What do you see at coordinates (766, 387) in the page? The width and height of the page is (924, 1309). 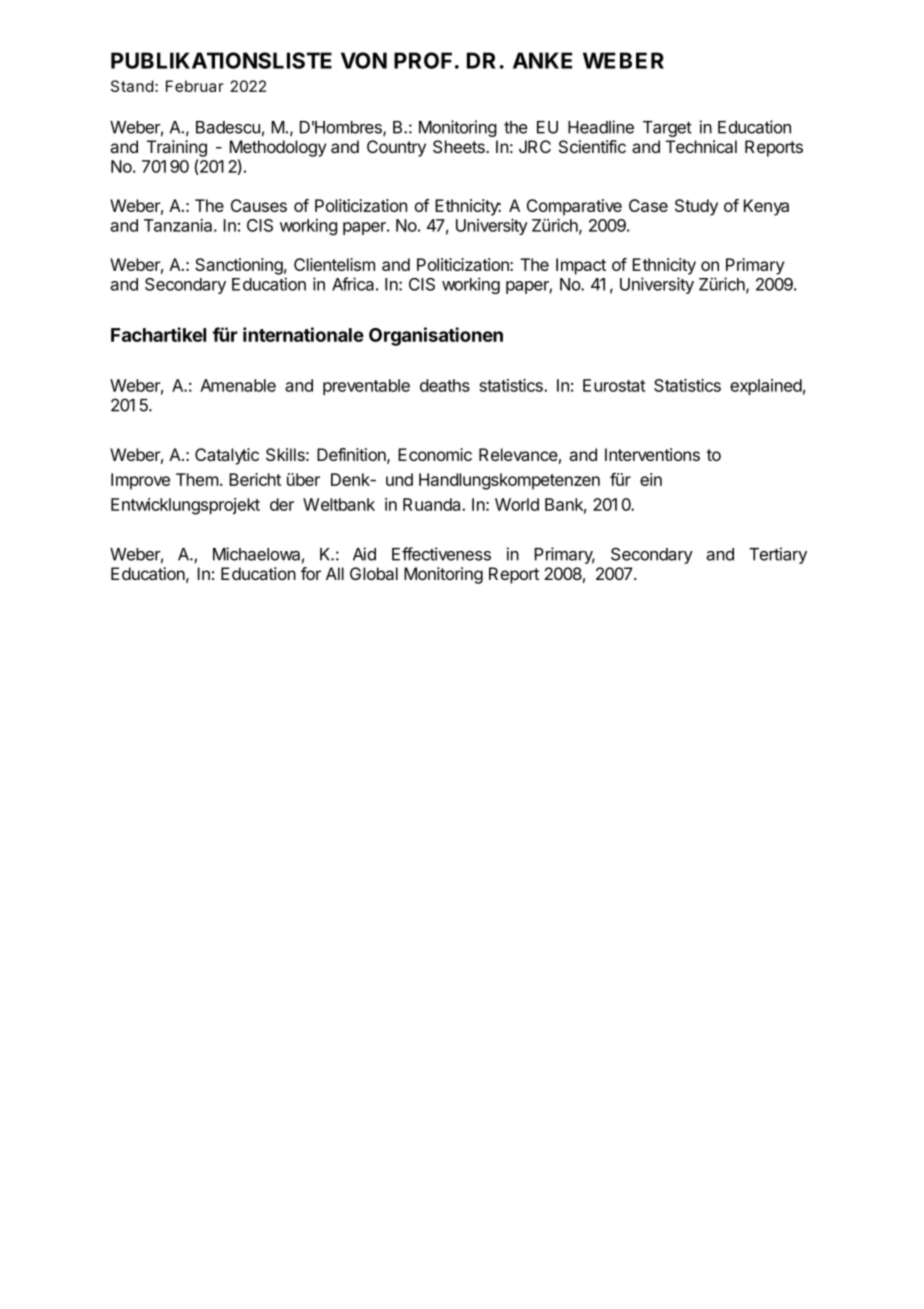 I see `explained` at bounding box center [766, 387].
